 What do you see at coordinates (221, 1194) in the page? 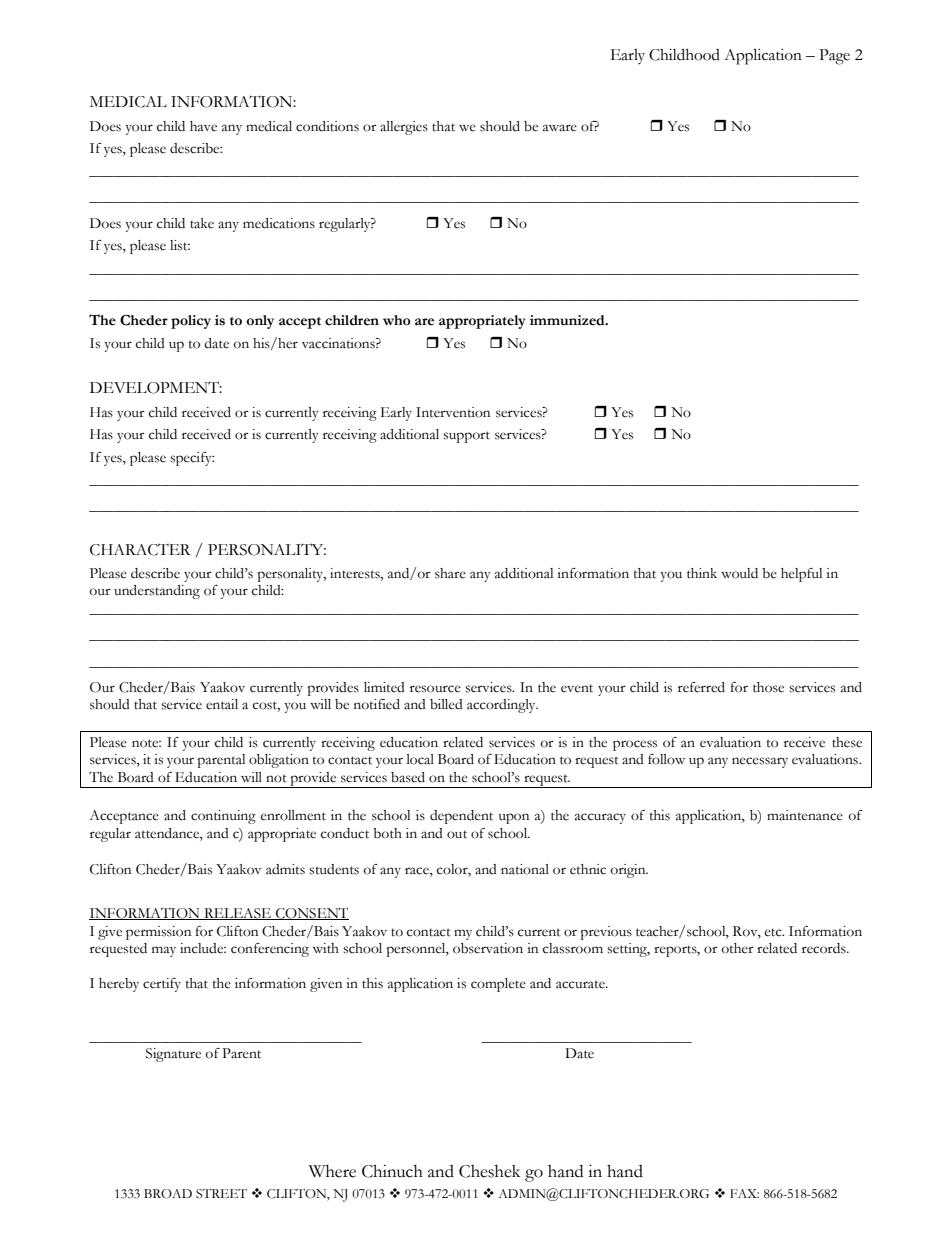
I see `STREET` at bounding box center [221, 1194].
